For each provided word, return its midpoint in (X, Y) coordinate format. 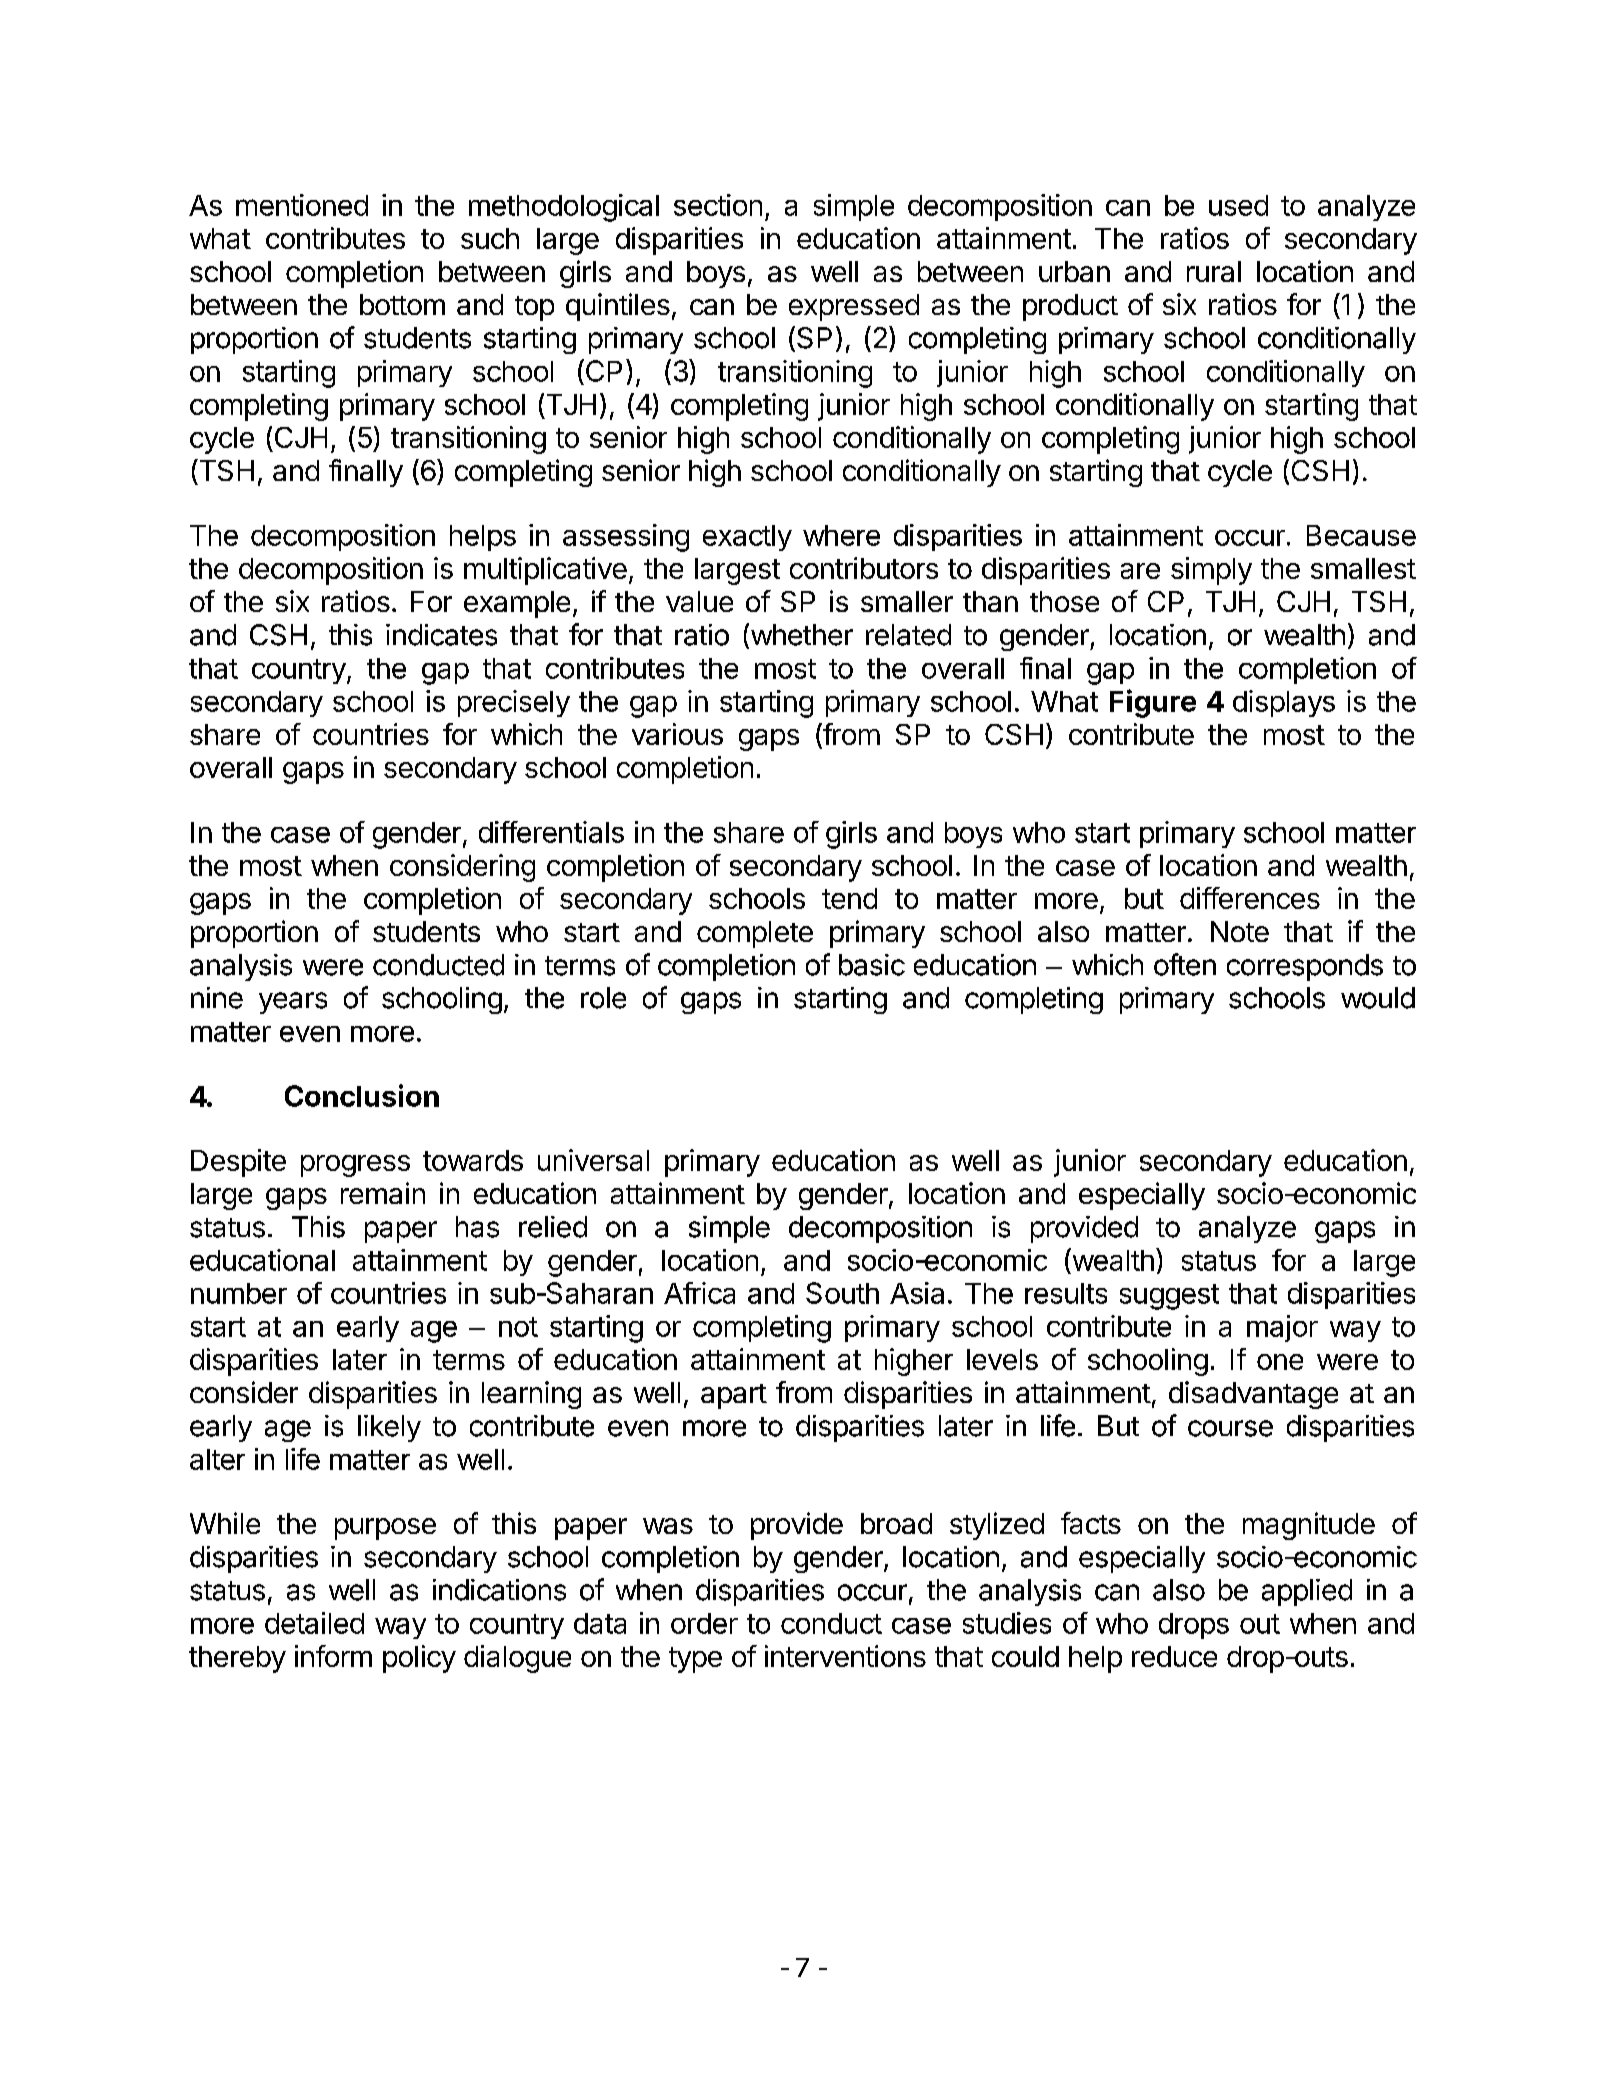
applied (1307, 1592)
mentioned (302, 205)
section (718, 205)
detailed (314, 1623)
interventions (845, 1656)
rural (1214, 271)
